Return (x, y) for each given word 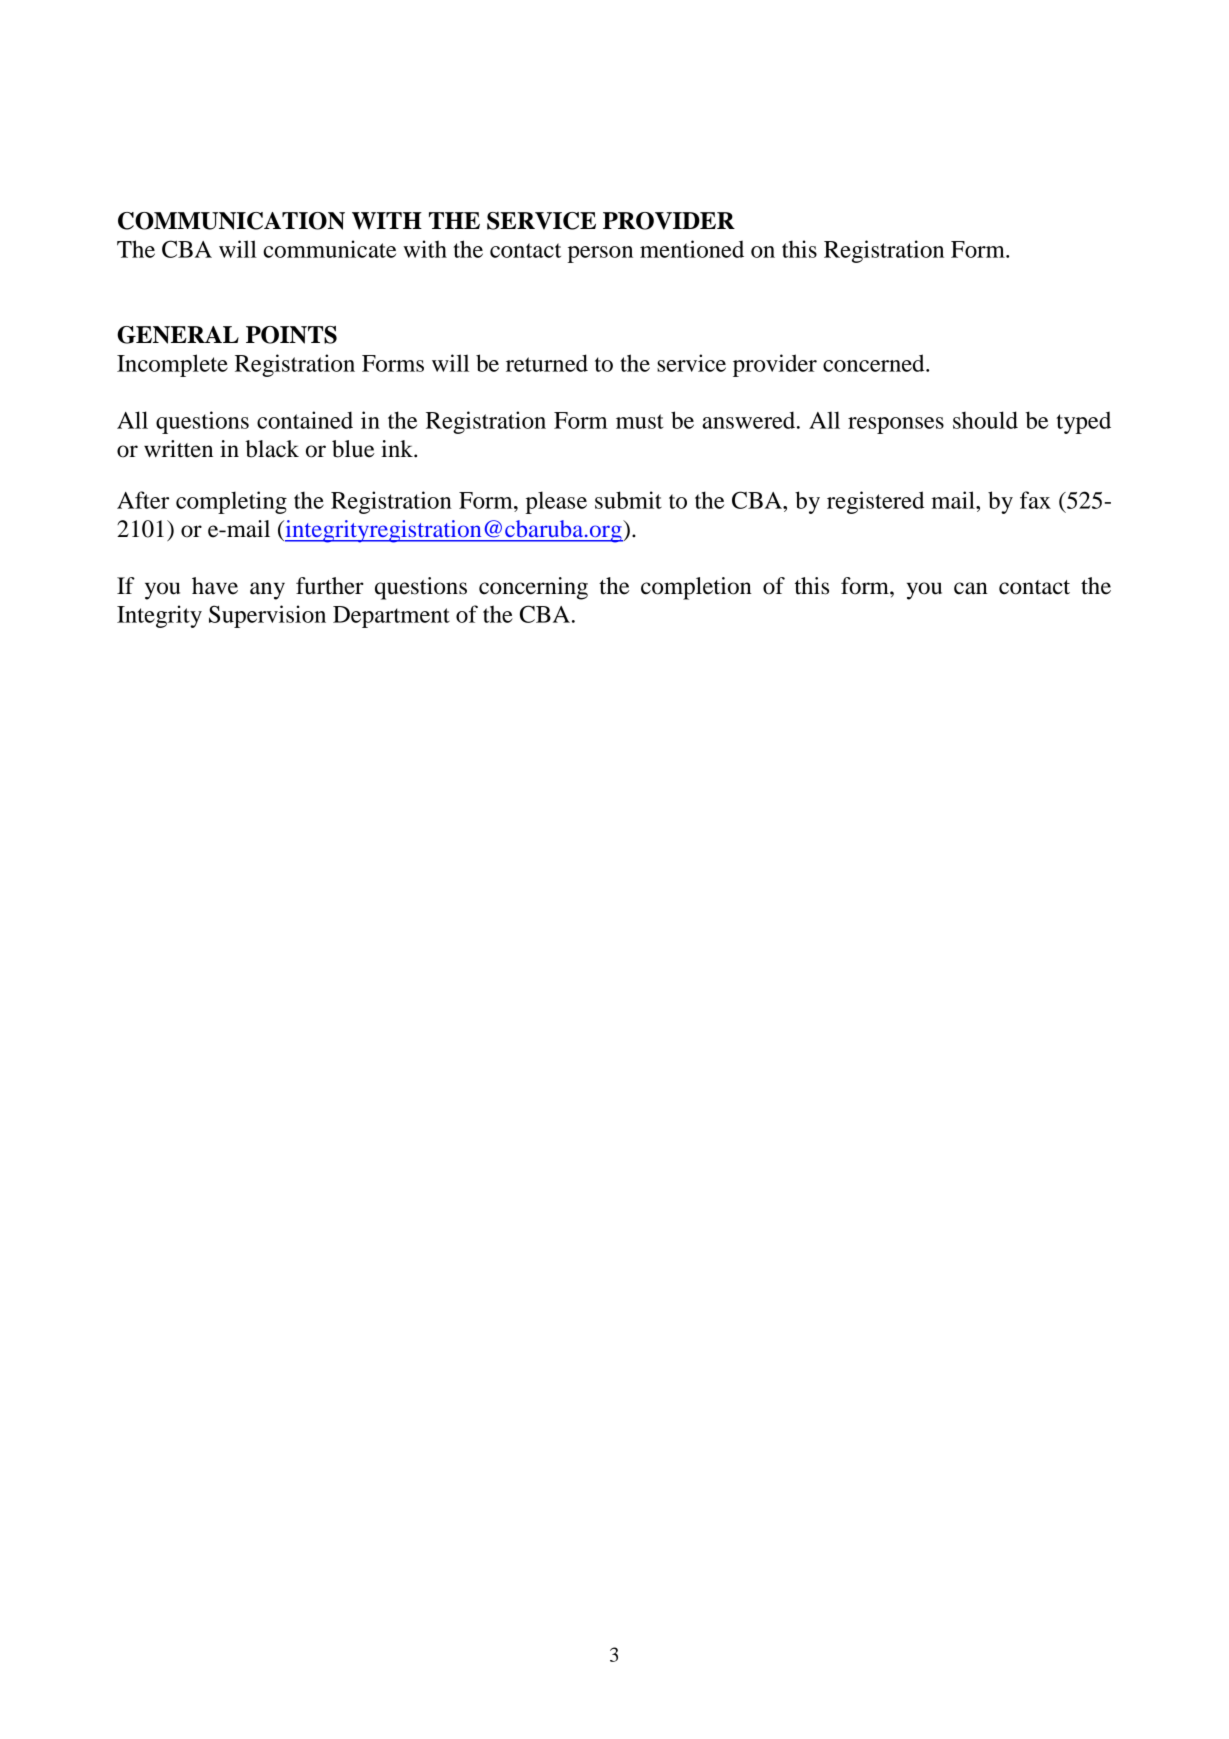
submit (628, 500)
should (985, 420)
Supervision (267, 616)
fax (1035, 500)
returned (547, 363)
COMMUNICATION (231, 221)
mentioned (692, 249)
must (640, 421)
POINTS (291, 335)
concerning (533, 588)
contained (305, 420)
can (971, 588)
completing (231, 502)
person (600, 254)
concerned (875, 363)
